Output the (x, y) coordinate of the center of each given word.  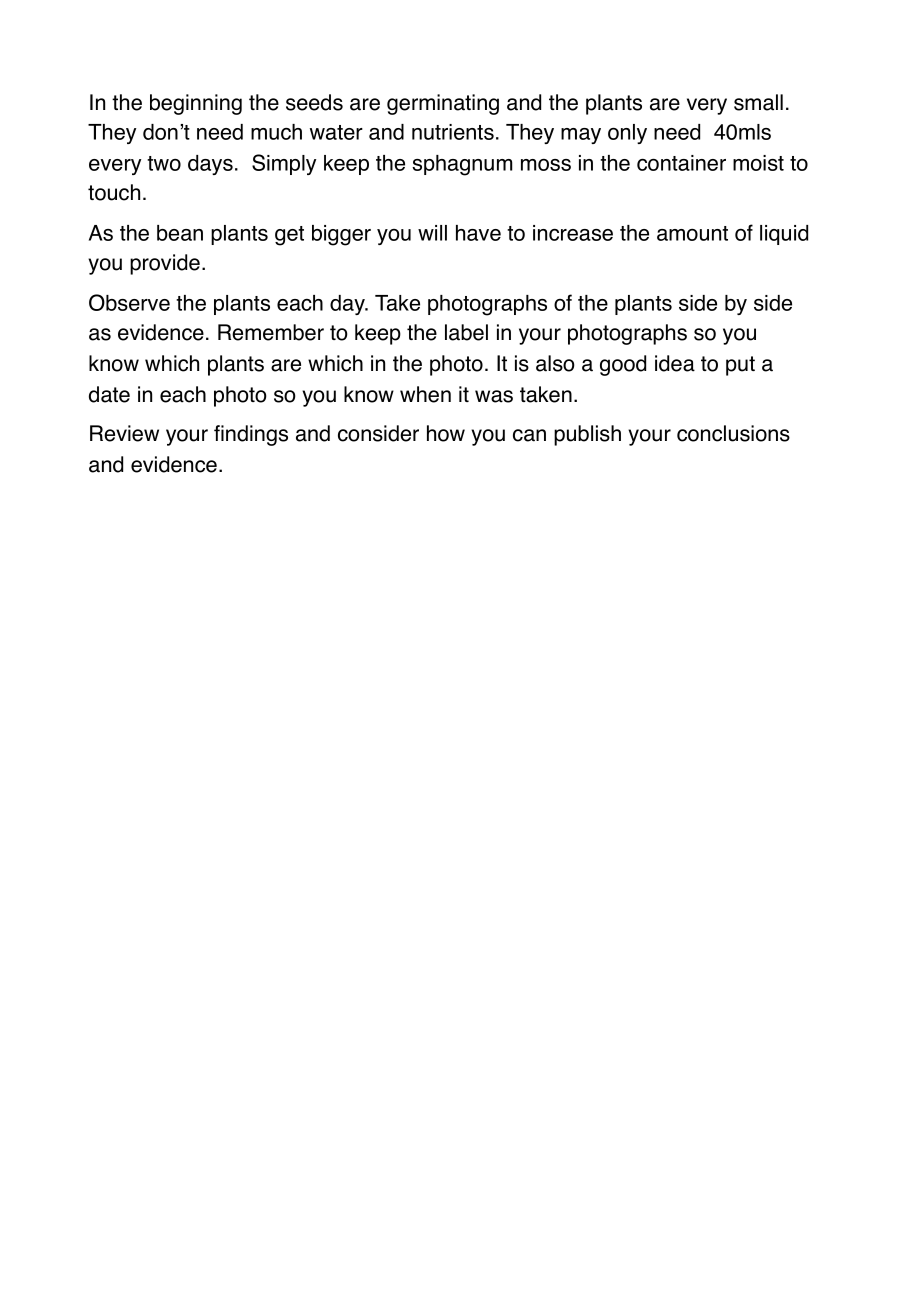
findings (251, 435)
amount (692, 233)
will (432, 233)
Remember (271, 332)
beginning (196, 104)
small (758, 102)
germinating (443, 104)
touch (114, 192)
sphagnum (462, 165)
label (466, 332)
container (681, 163)
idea (675, 363)
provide (165, 264)
